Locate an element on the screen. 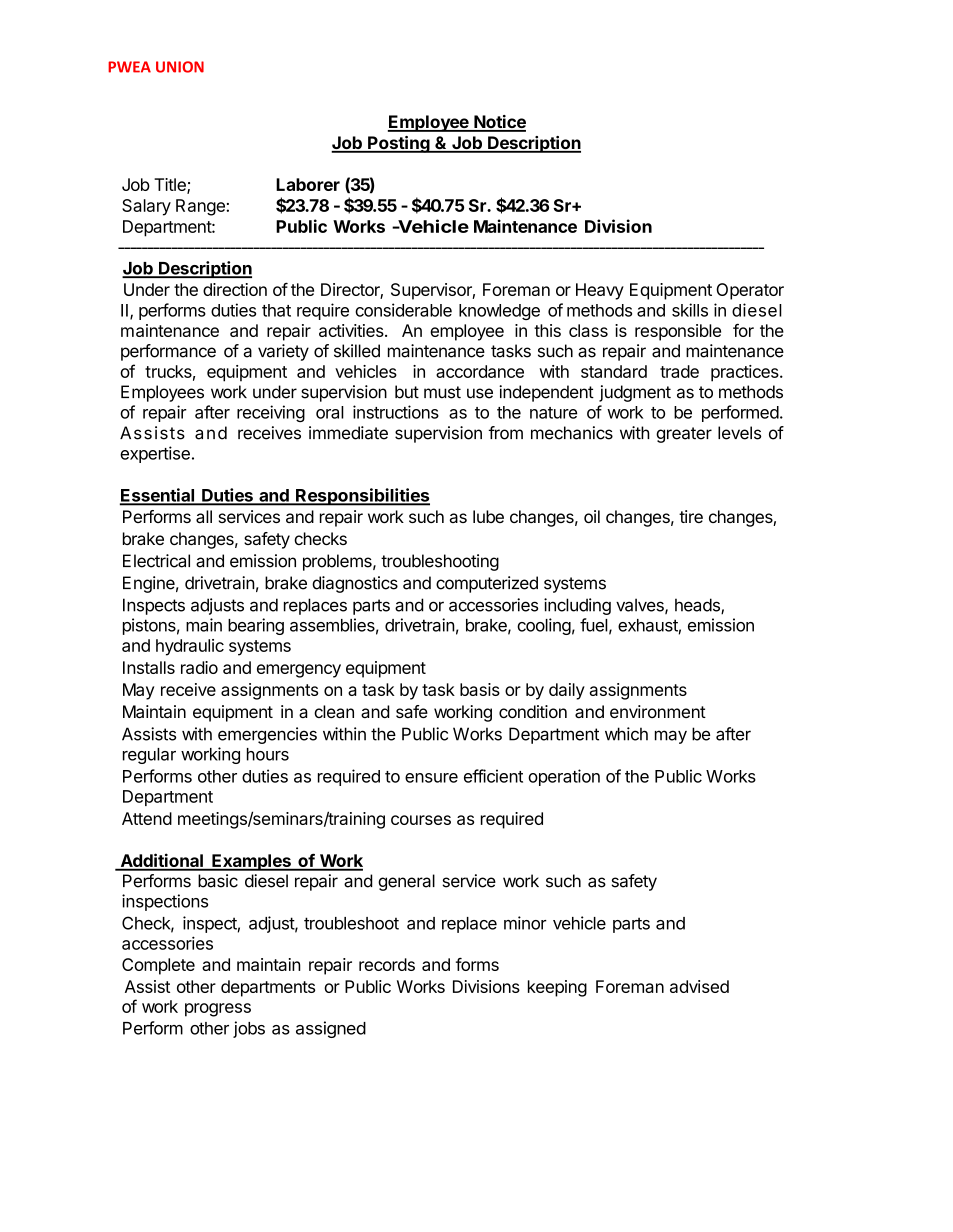  Operator is located at coordinates (750, 291).
